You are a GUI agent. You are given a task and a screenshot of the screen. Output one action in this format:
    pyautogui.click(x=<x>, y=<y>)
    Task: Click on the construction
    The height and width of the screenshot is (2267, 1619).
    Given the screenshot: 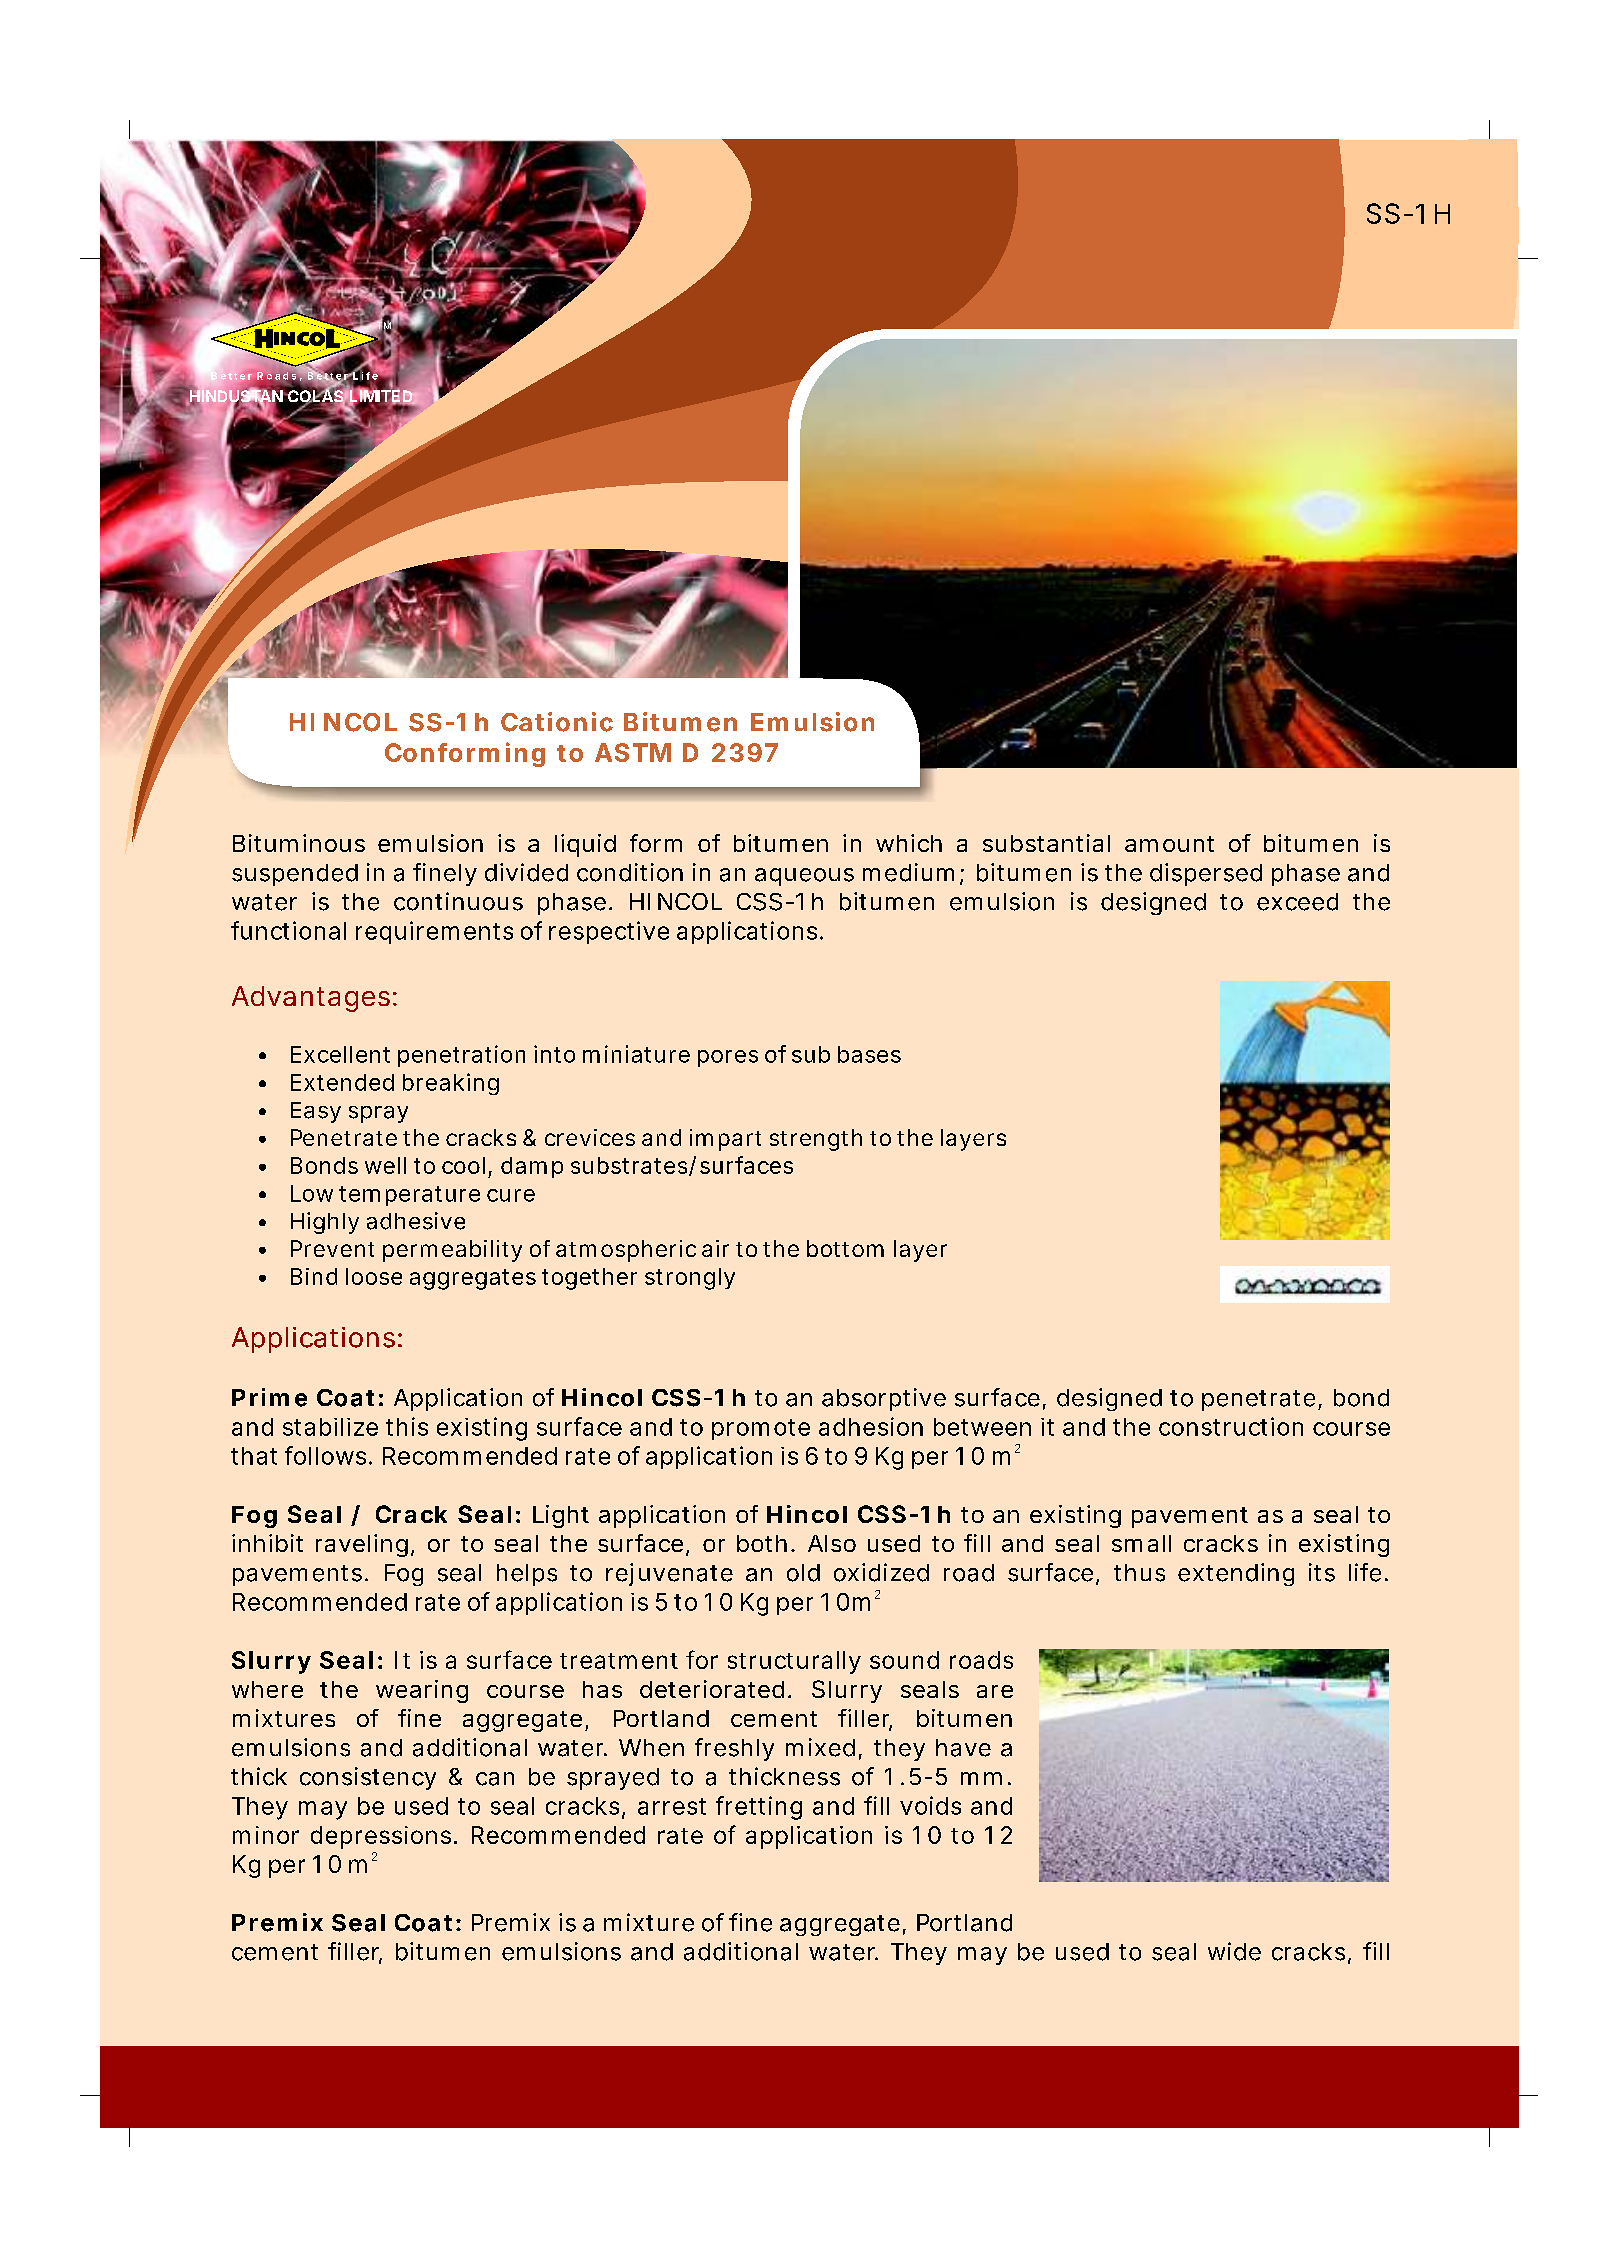 What is the action you would take?
    pyautogui.click(x=1231, y=1426)
